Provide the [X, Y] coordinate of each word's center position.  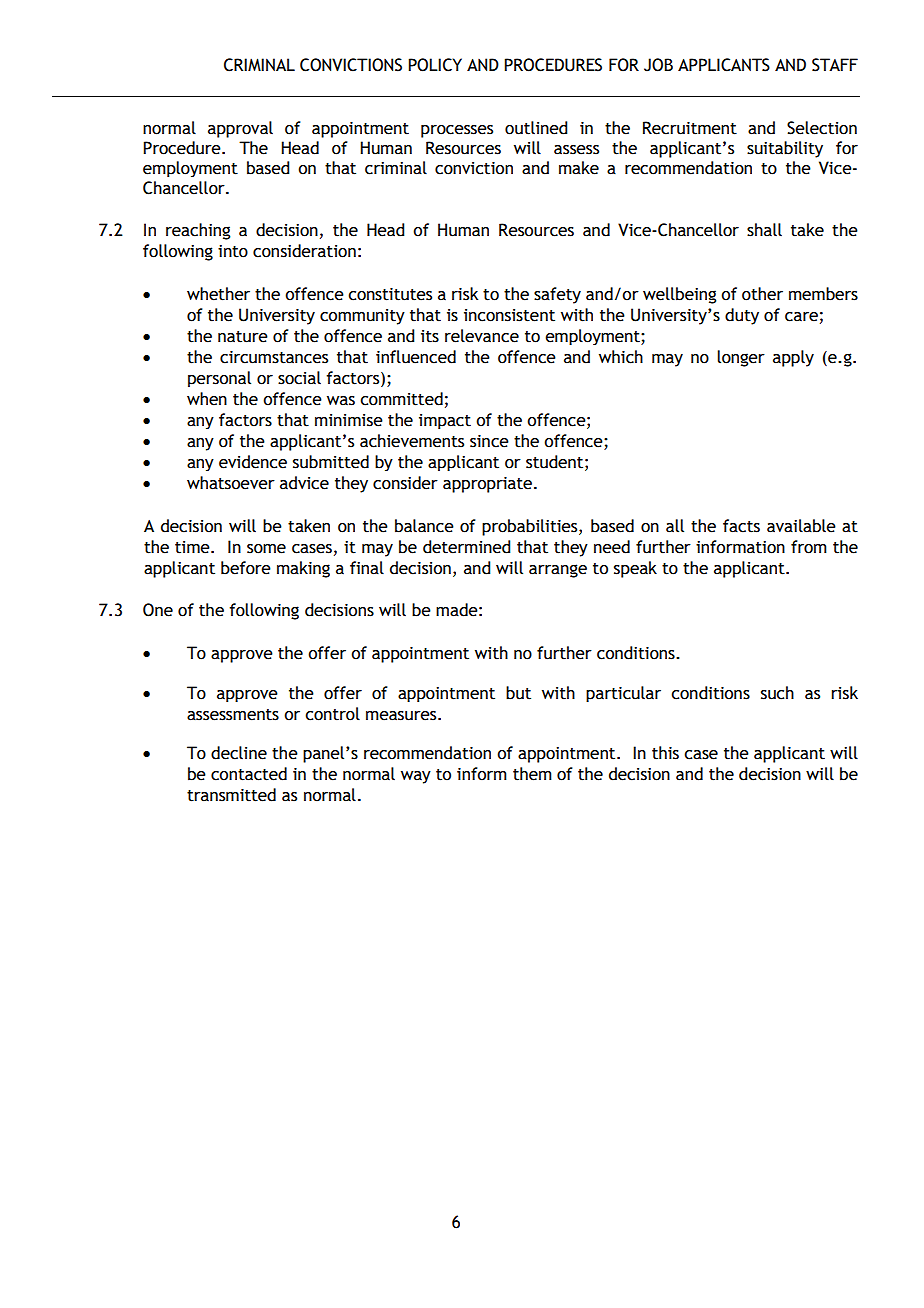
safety [557, 295]
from [809, 547]
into [233, 251]
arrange [558, 571]
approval [240, 129]
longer [741, 358]
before [246, 568]
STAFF [835, 65]
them [532, 774]
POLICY [435, 65]
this [665, 753]
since [489, 441]
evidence [253, 462]
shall [764, 230]
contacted [249, 774]
